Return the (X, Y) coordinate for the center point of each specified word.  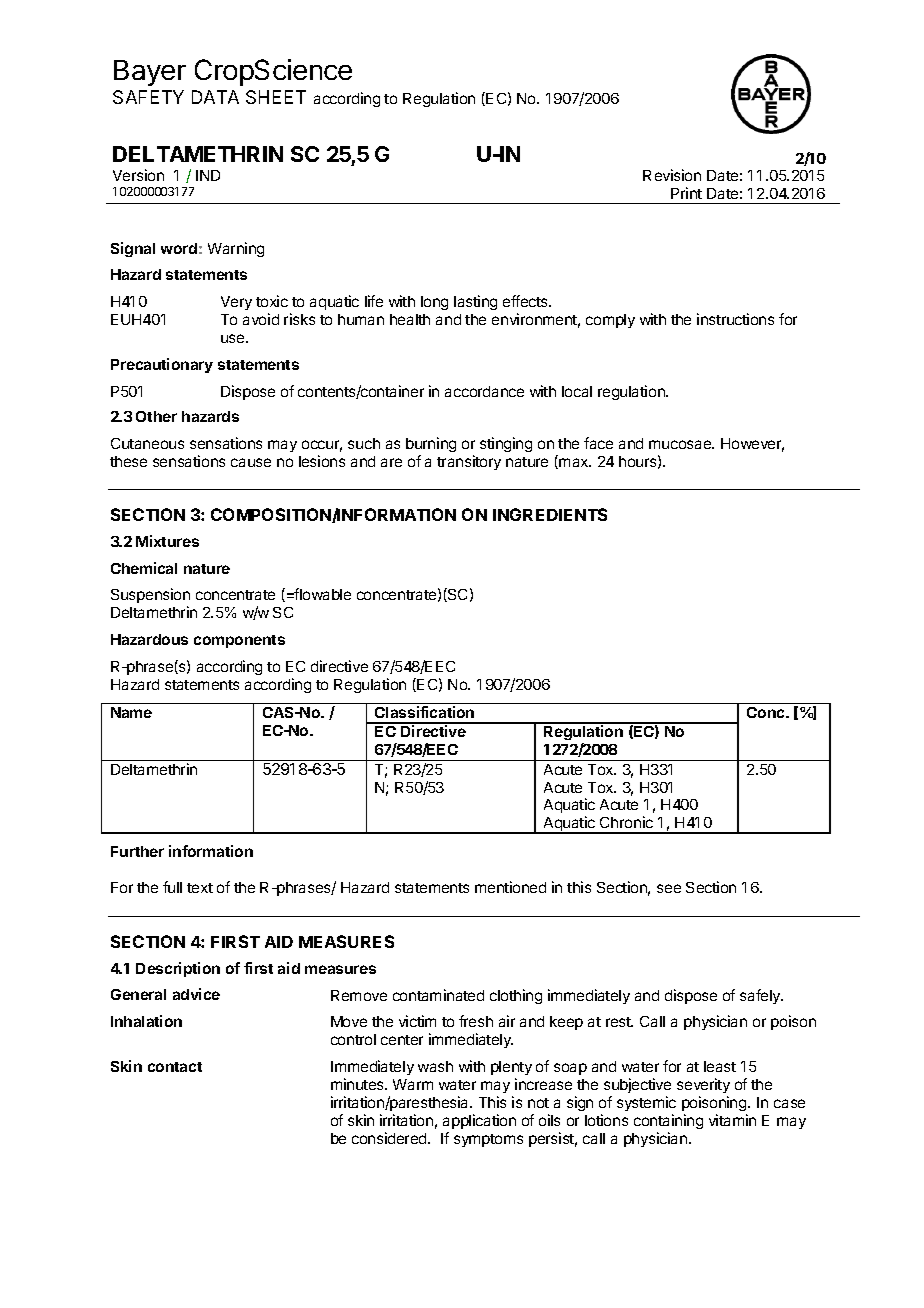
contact (175, 1067)
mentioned (510, 887)
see (669, 888)
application (479, 1121)
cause (251, 462)
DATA (215, 97)
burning (431, 446)
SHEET (276, 97)
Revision (672, 175)
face (598, 443)
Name (131, 712)
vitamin (732, 1120)
